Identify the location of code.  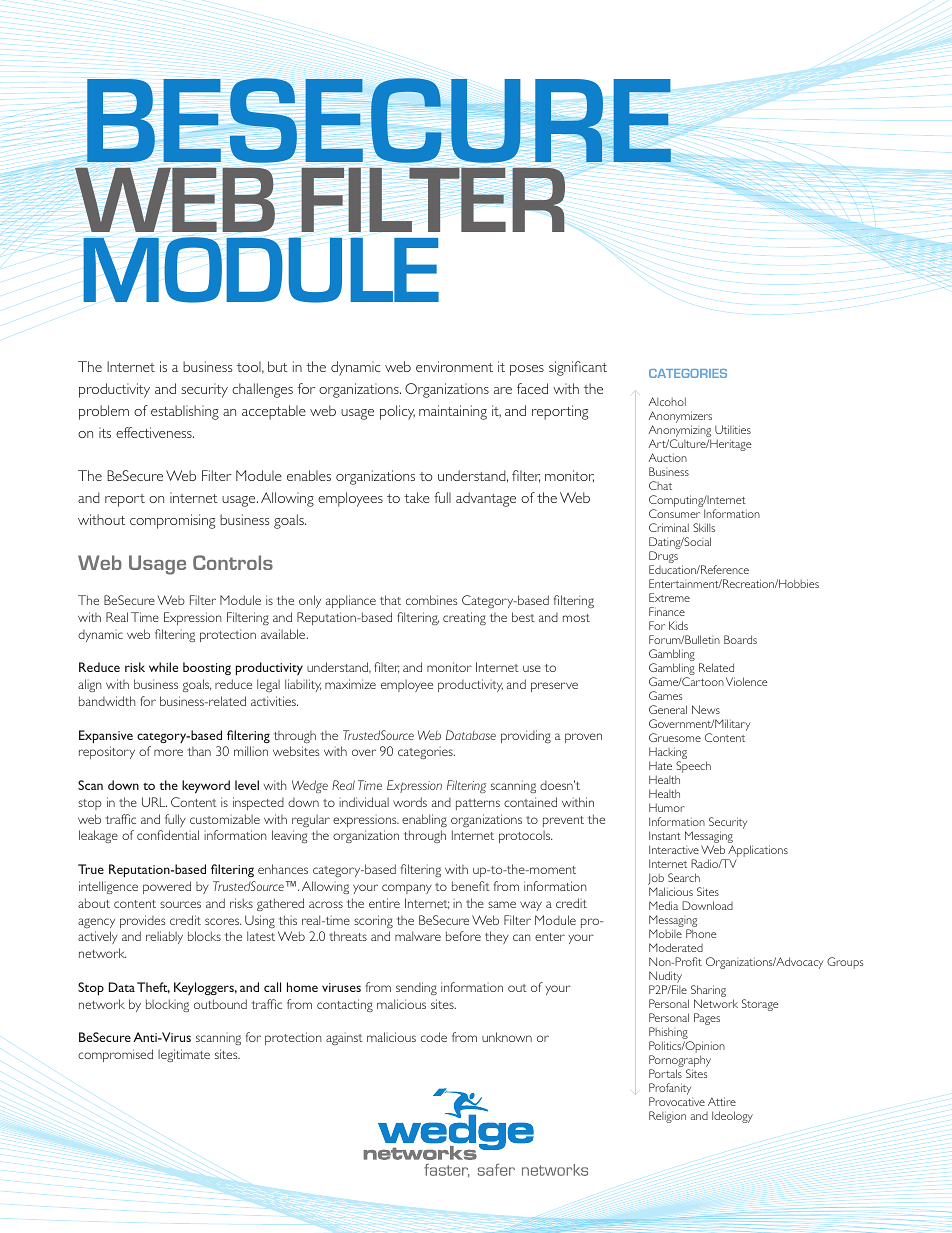
(434, 1037).
